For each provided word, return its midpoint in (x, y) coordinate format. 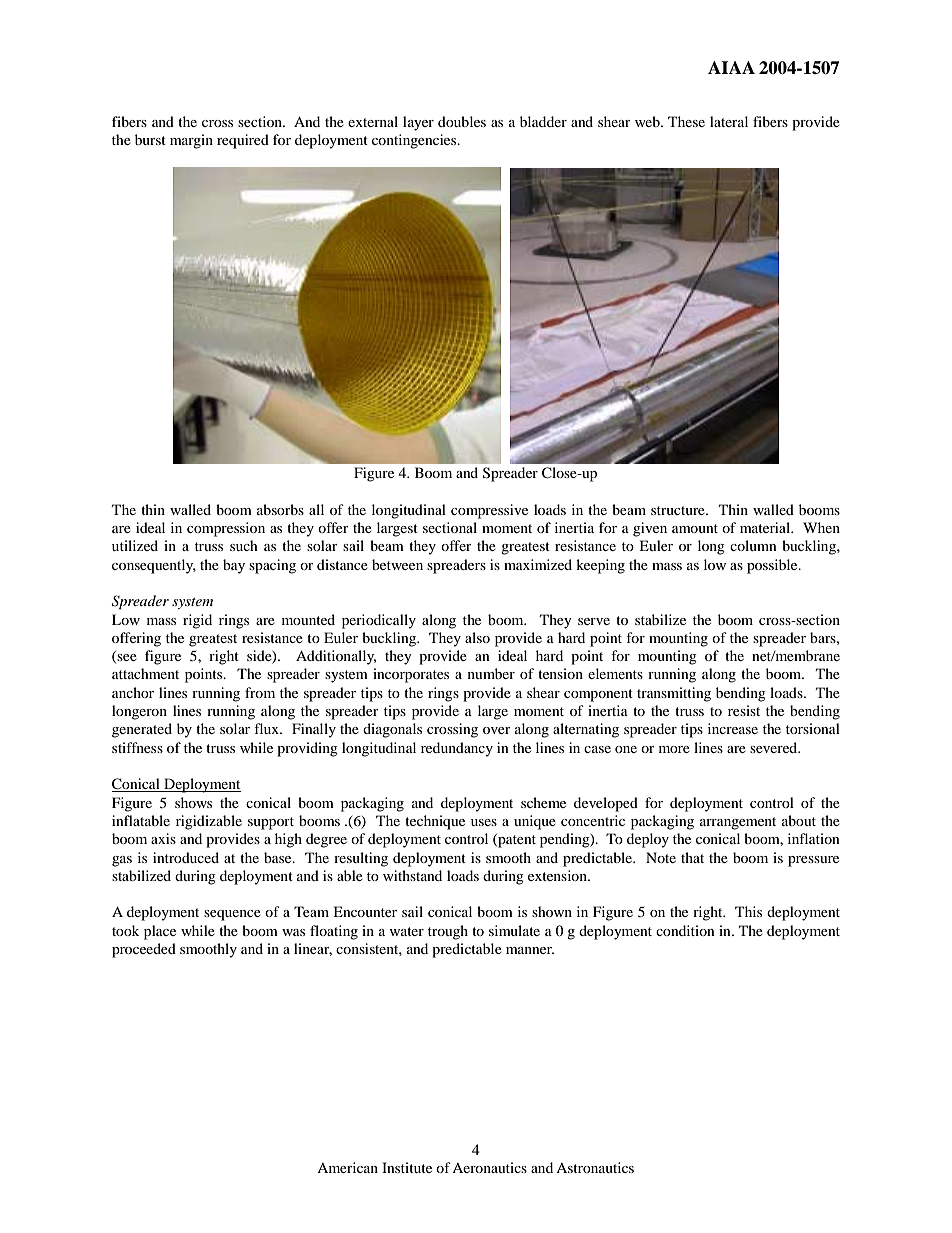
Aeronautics (489, 1167)
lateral (729, 121)
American (347, 1167)
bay (234, 566)
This (748, 911)
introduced (186, 857)
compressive (489, 511)
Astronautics (595, 1167)
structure (679, 510)
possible (773, 566)
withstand (412, 875)
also (477, 637)
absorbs (280, 509)
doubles (462, 121)
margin (191, 141)
